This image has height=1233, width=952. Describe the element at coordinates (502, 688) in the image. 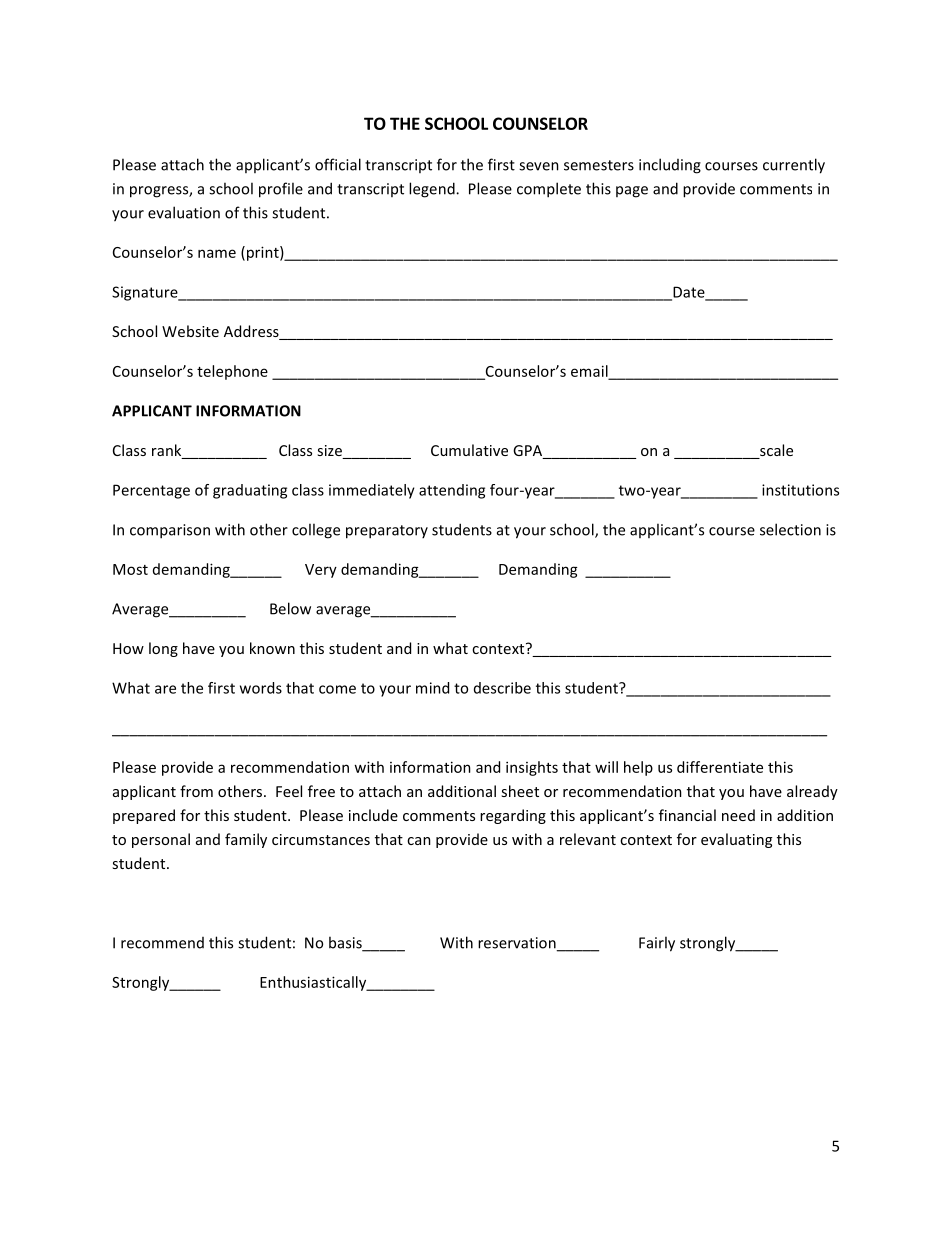

I see `describe` at that location.
